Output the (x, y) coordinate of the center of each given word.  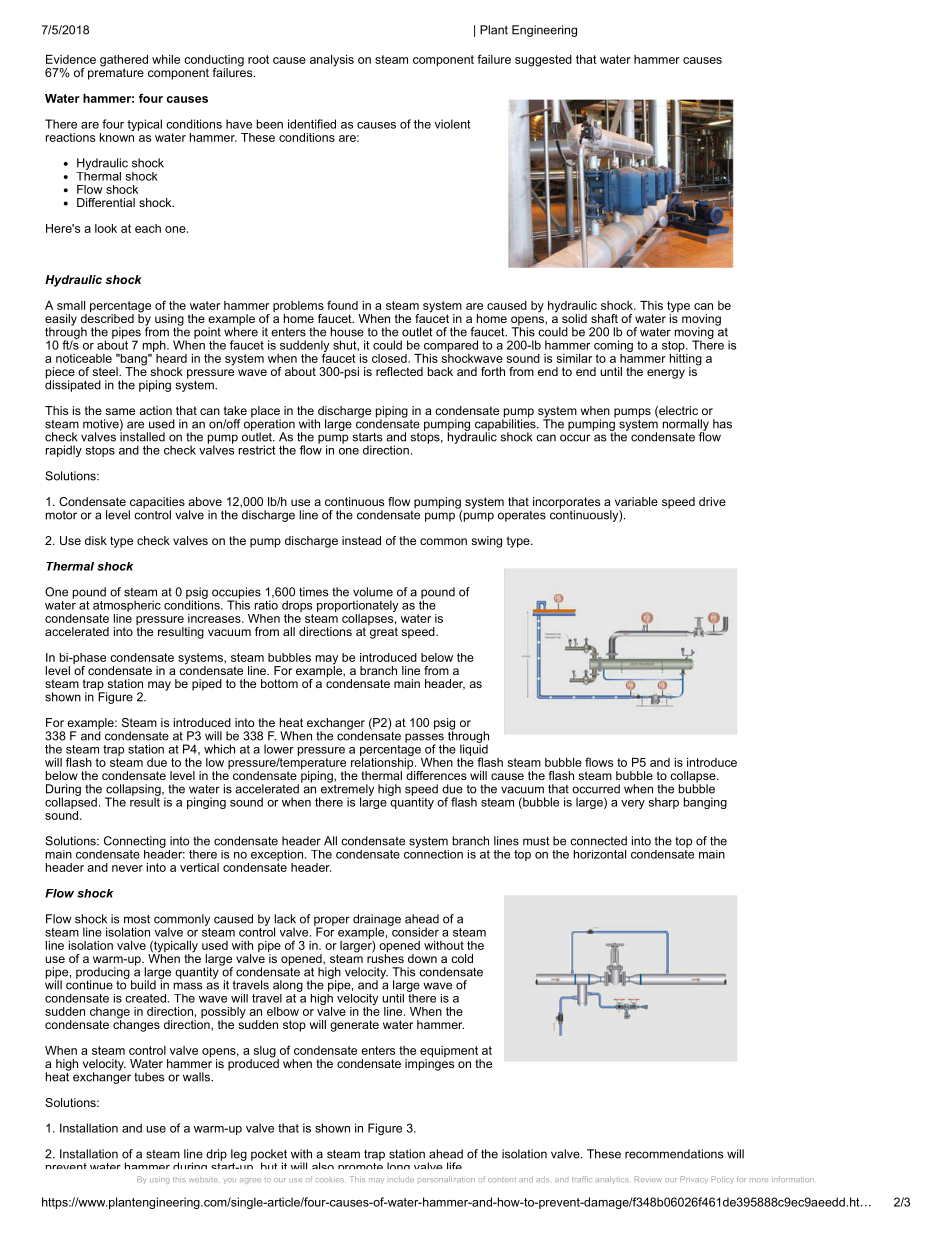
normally (686, 426)
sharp (664, 803)
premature (116, 73)
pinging (206, 803)
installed (142, 436)
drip (216, 1155)
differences (436, 774)
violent (452, 124)
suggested (543, 61)
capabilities (506, 425)
